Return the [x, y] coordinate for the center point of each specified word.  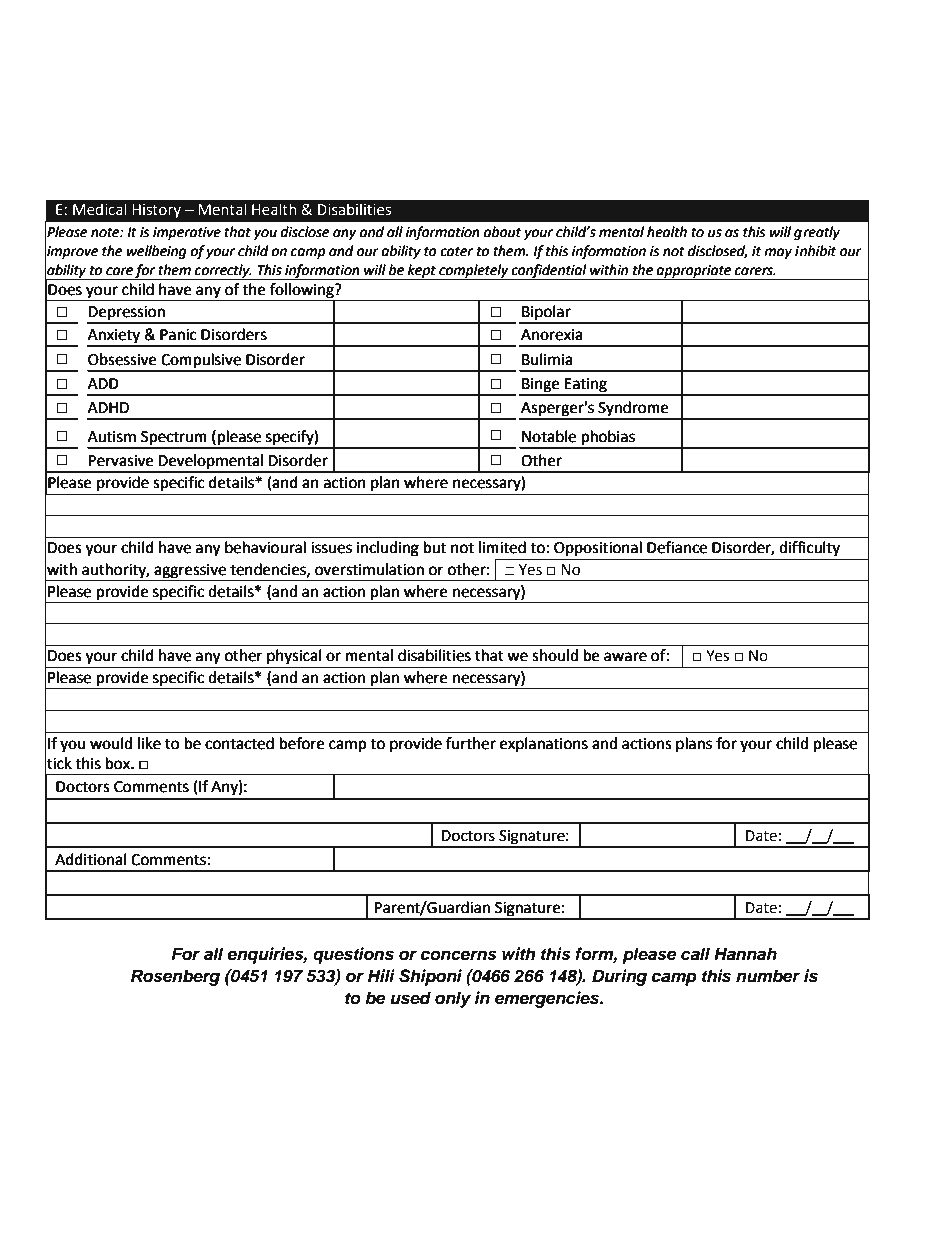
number [768, 976]
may [778, 253]
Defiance [677, 547]
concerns [459, 955]
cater [457, 251]
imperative [187, 233]
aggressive [190, 571]
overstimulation [369, 569]
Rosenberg [175, 977]
